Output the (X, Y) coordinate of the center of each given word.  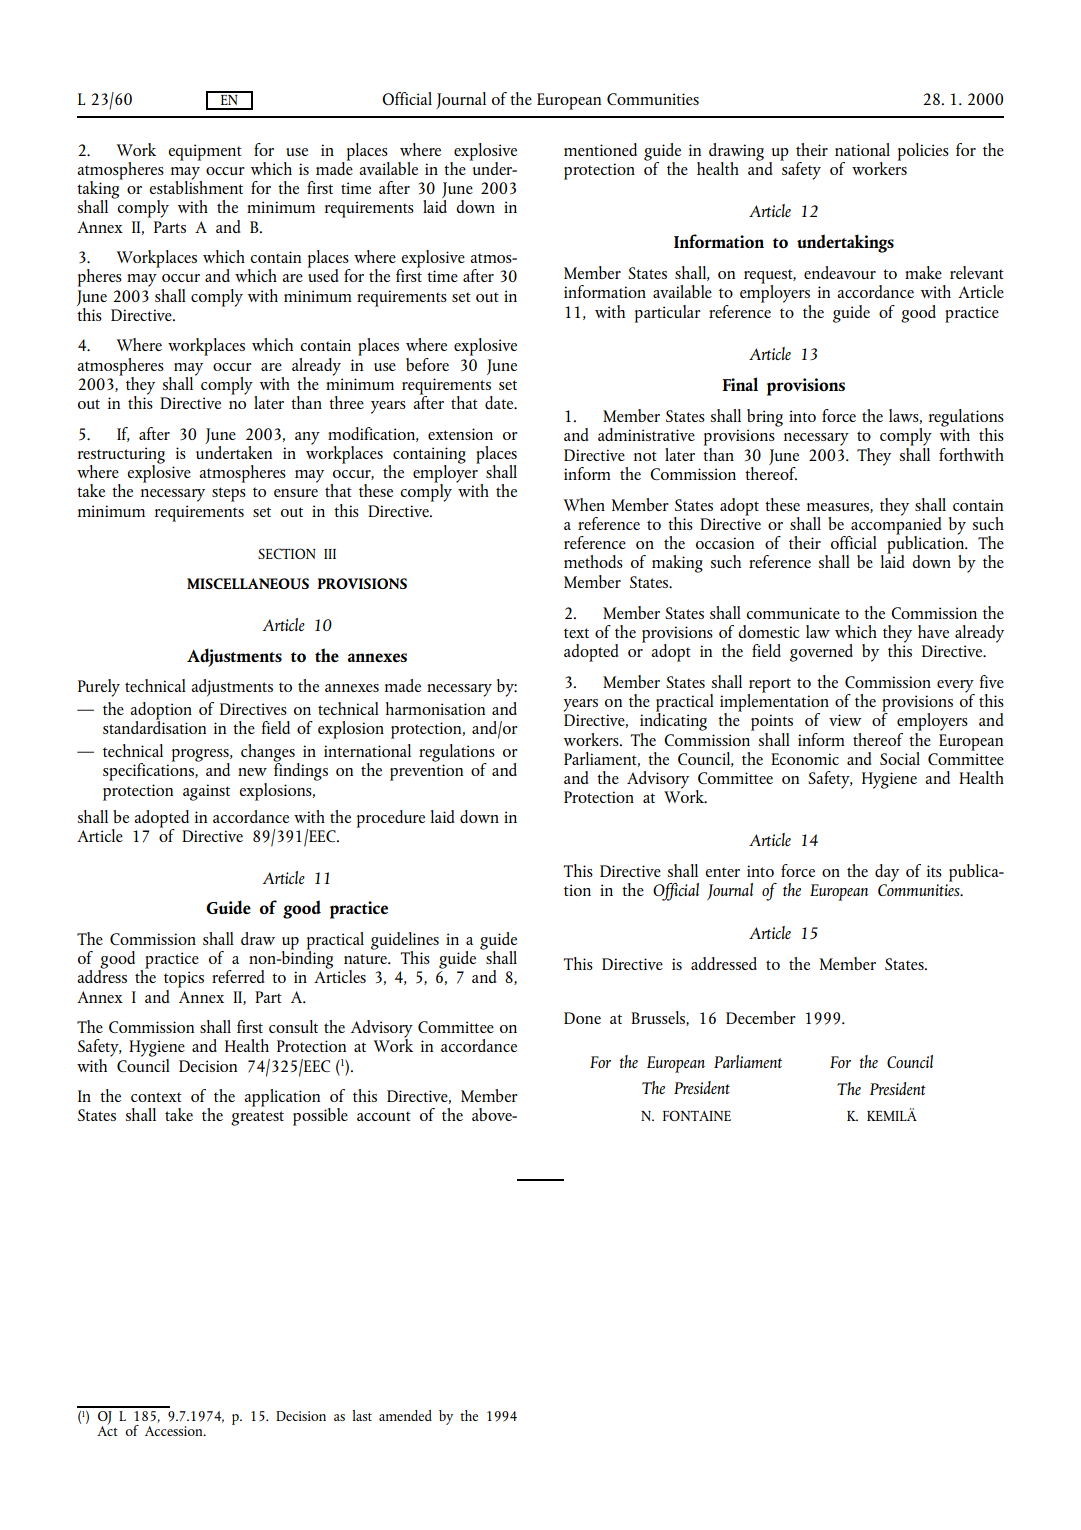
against (206, 792)
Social (900, 758)
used (323, 274)
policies (923, 152)
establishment (196, 186)
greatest (257, 1118)
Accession (175, 1431)
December (761, 1017)
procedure (391, 819)
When (584, 504)
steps (229, 494)
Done (582, 1018)
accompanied (895, 525)
